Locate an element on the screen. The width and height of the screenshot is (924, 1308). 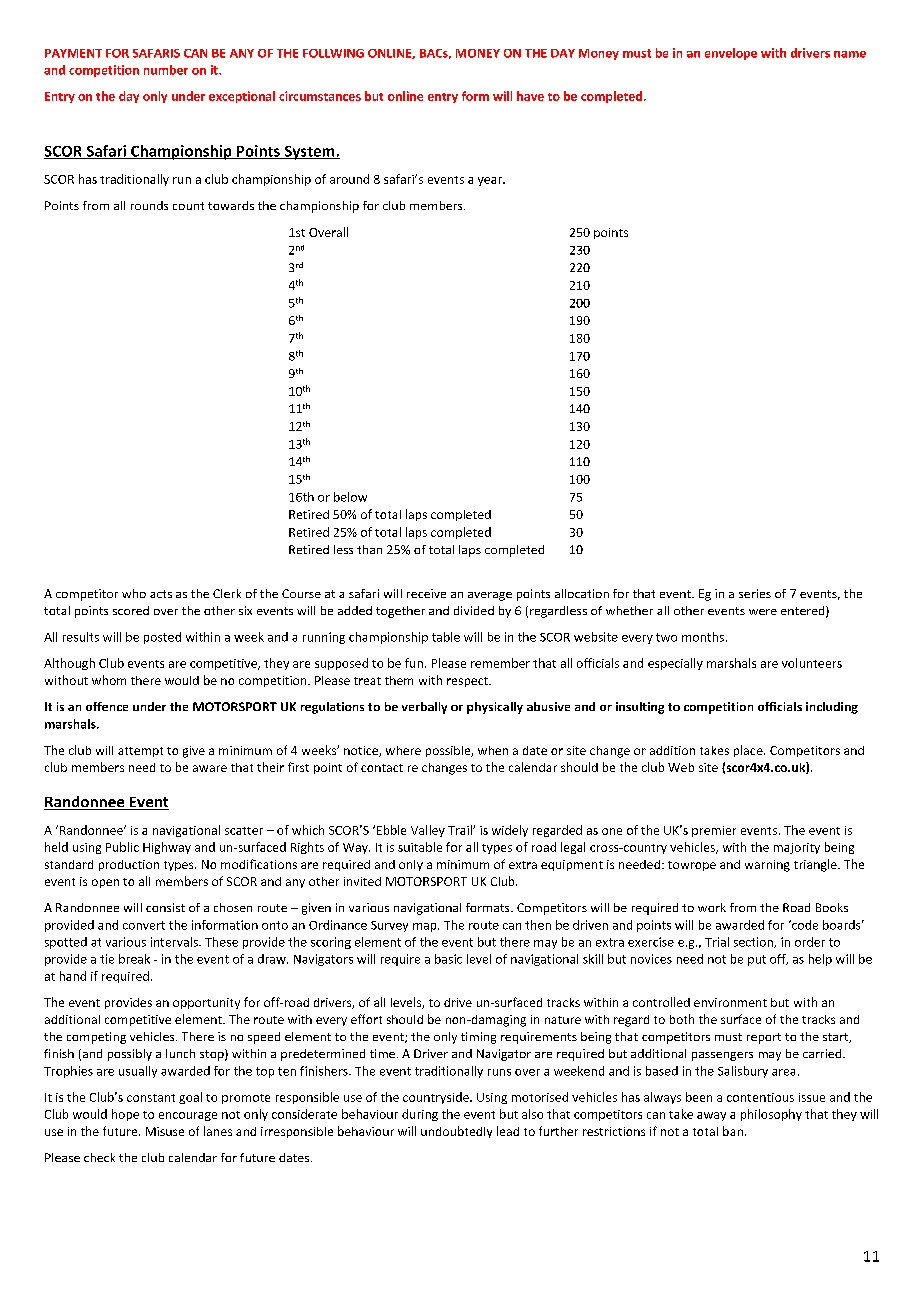
number is located at coordinates (166, 70).
